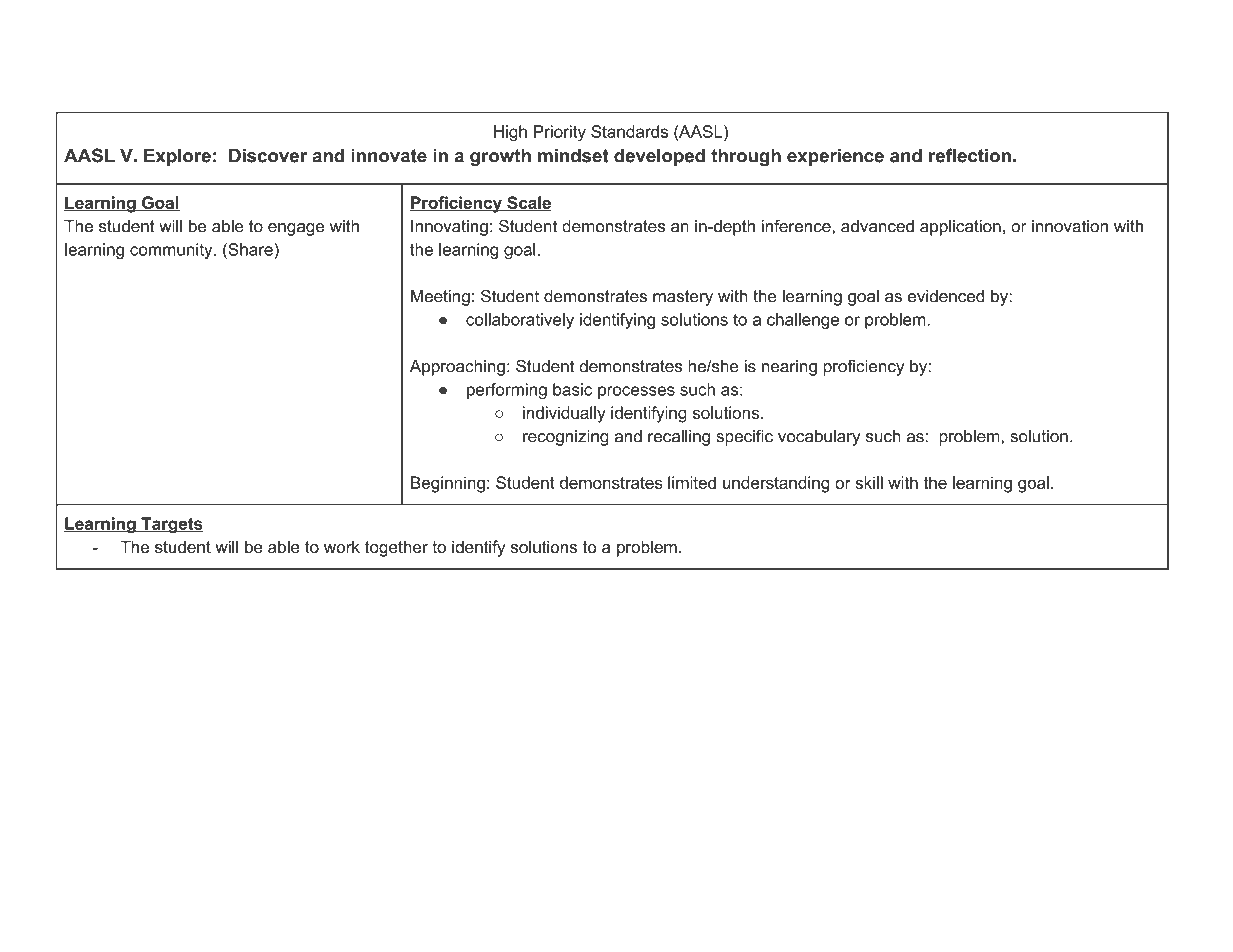 The image size is (1233, 952). Describe the element at coordinates (803, 321) in the screenshot. I see `challenge` at that location.
